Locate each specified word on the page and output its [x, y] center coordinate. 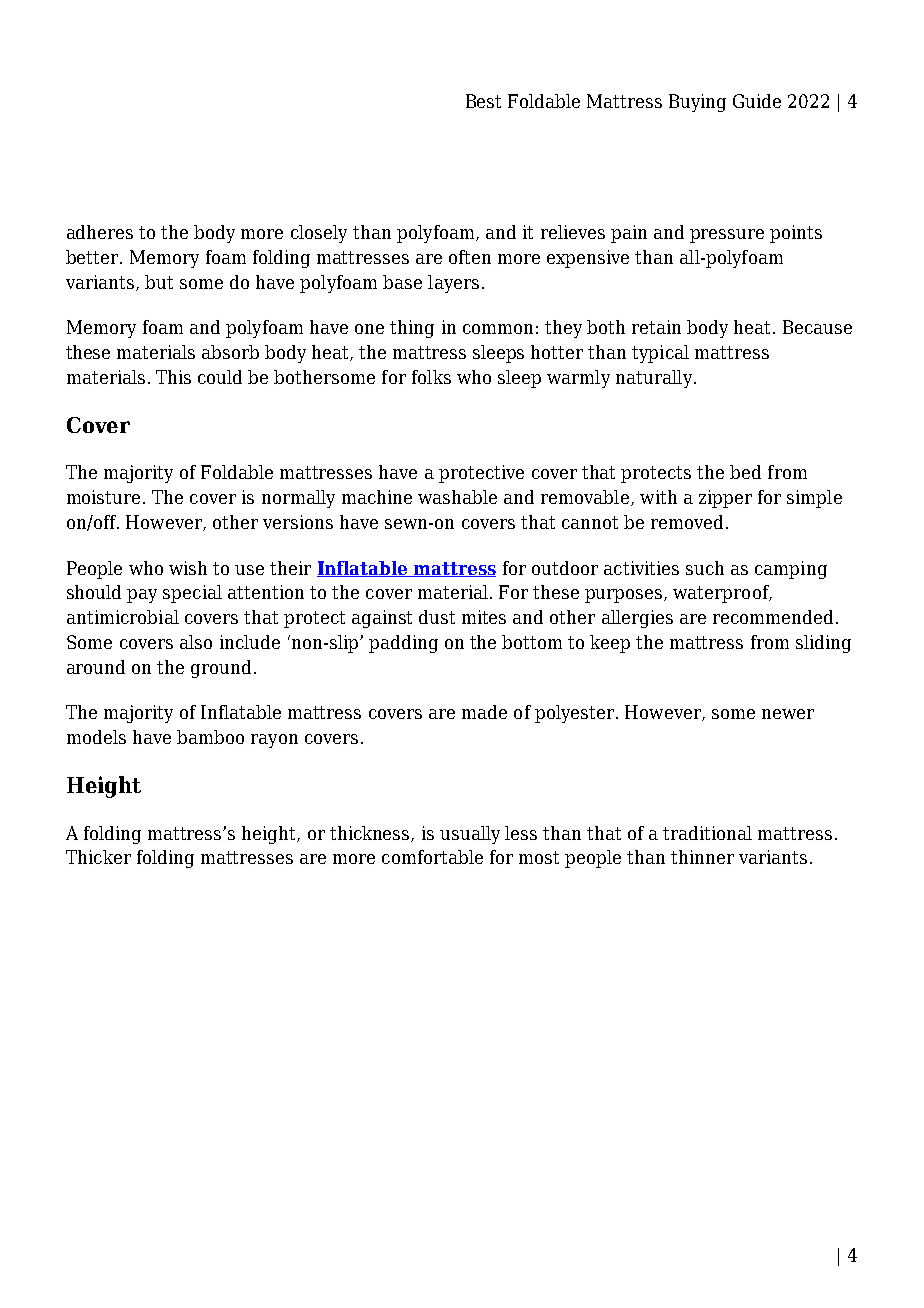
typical [660, 354]
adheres [100, 232]
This [173, 377]
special [192, 594]
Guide [757, 101]
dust [437, 617]
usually [470, 835]
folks [431, 377]
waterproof [722, 594]
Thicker [98, 857]
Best [483, 101]
